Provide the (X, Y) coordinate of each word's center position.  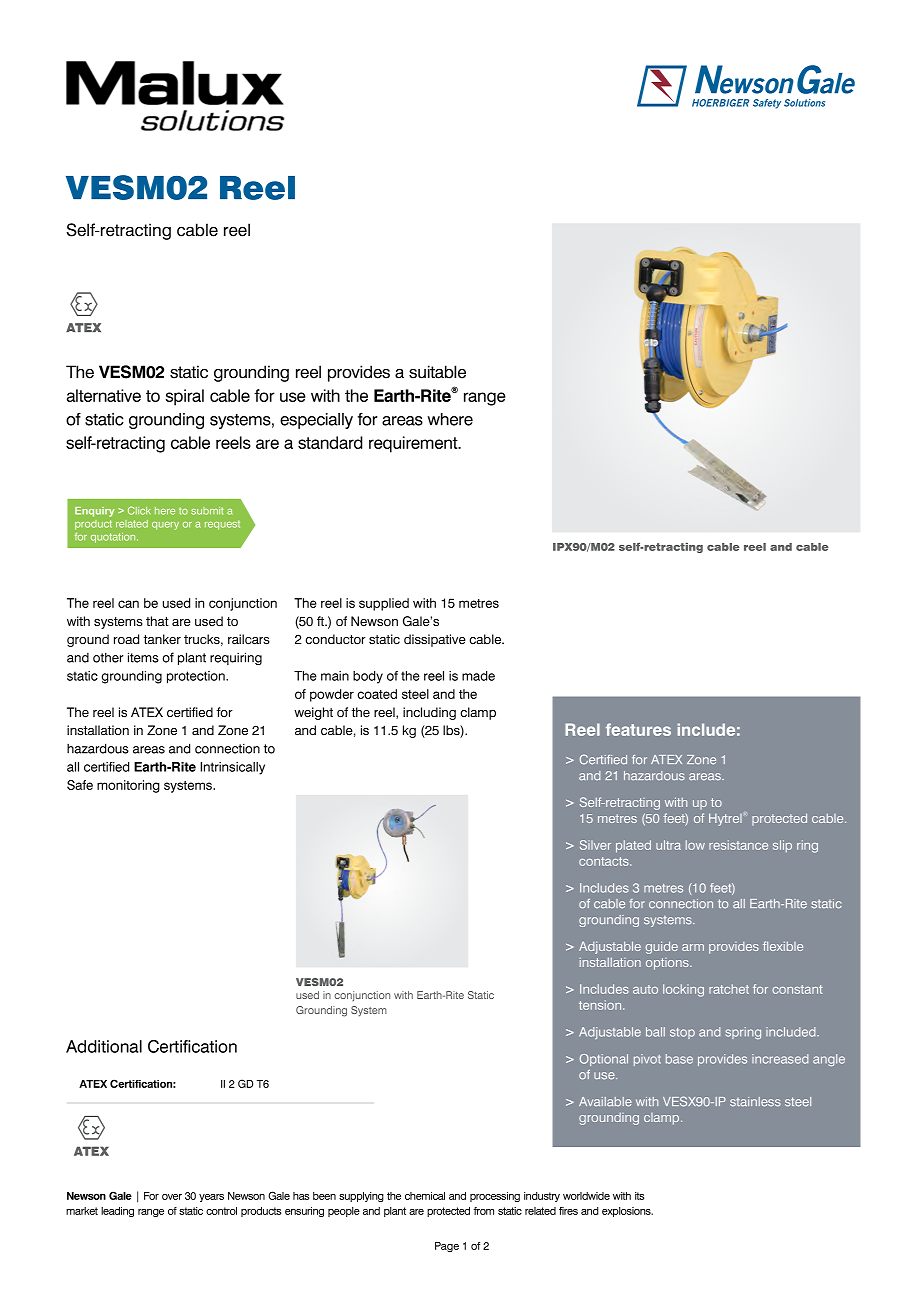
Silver (595, 845)
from (484, 1211)
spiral (185, 397)
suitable (437, 372)
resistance (738, 845)
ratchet (729, 989)
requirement (414, 444)
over (172, 1197)
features (638, 729)
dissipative (435, 640)
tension (601, 1005)
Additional (104, 1046)
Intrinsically (232, 768)
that (157, 621)
